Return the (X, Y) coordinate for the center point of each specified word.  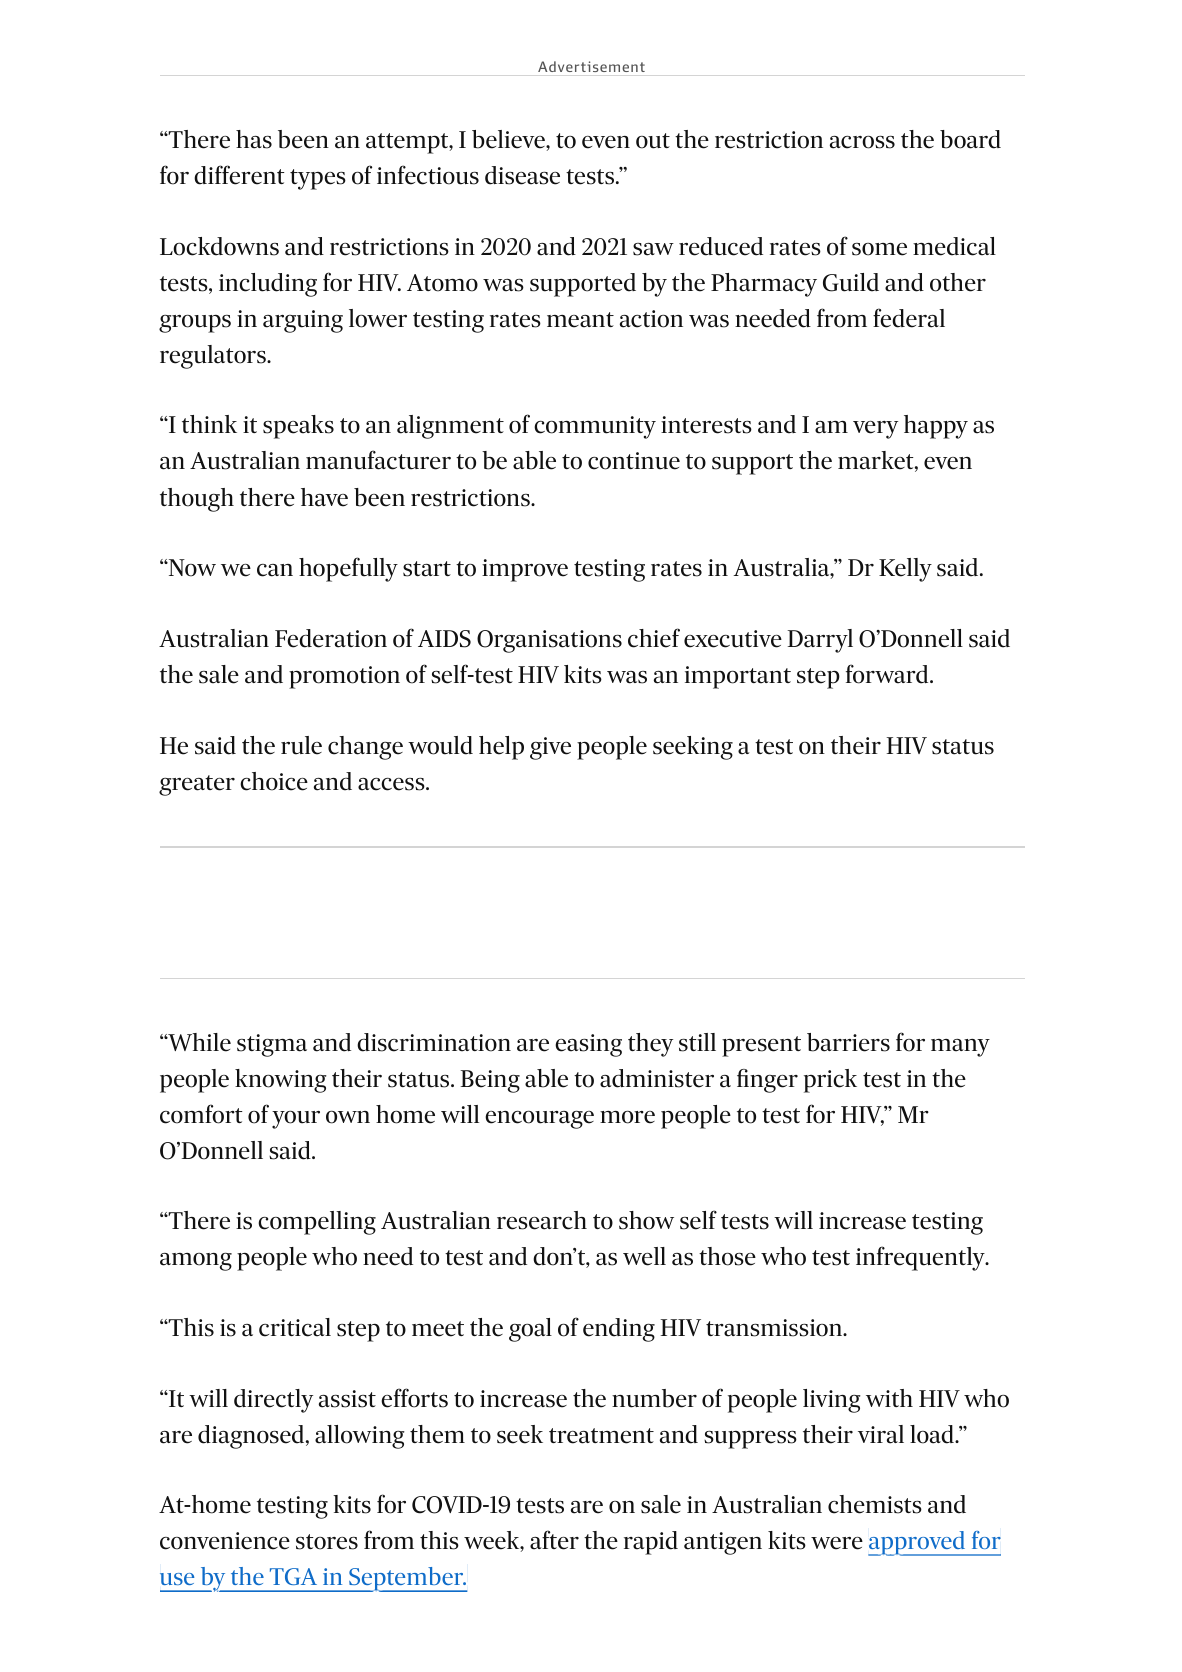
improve (525, 570)
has (254, 139)
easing (588, 1045)
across (862, 142)
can (275, 570)
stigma (272, 1045)
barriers (848, 1042)
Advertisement (591, 66)
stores (327, 1542)
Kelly (905, 570)
